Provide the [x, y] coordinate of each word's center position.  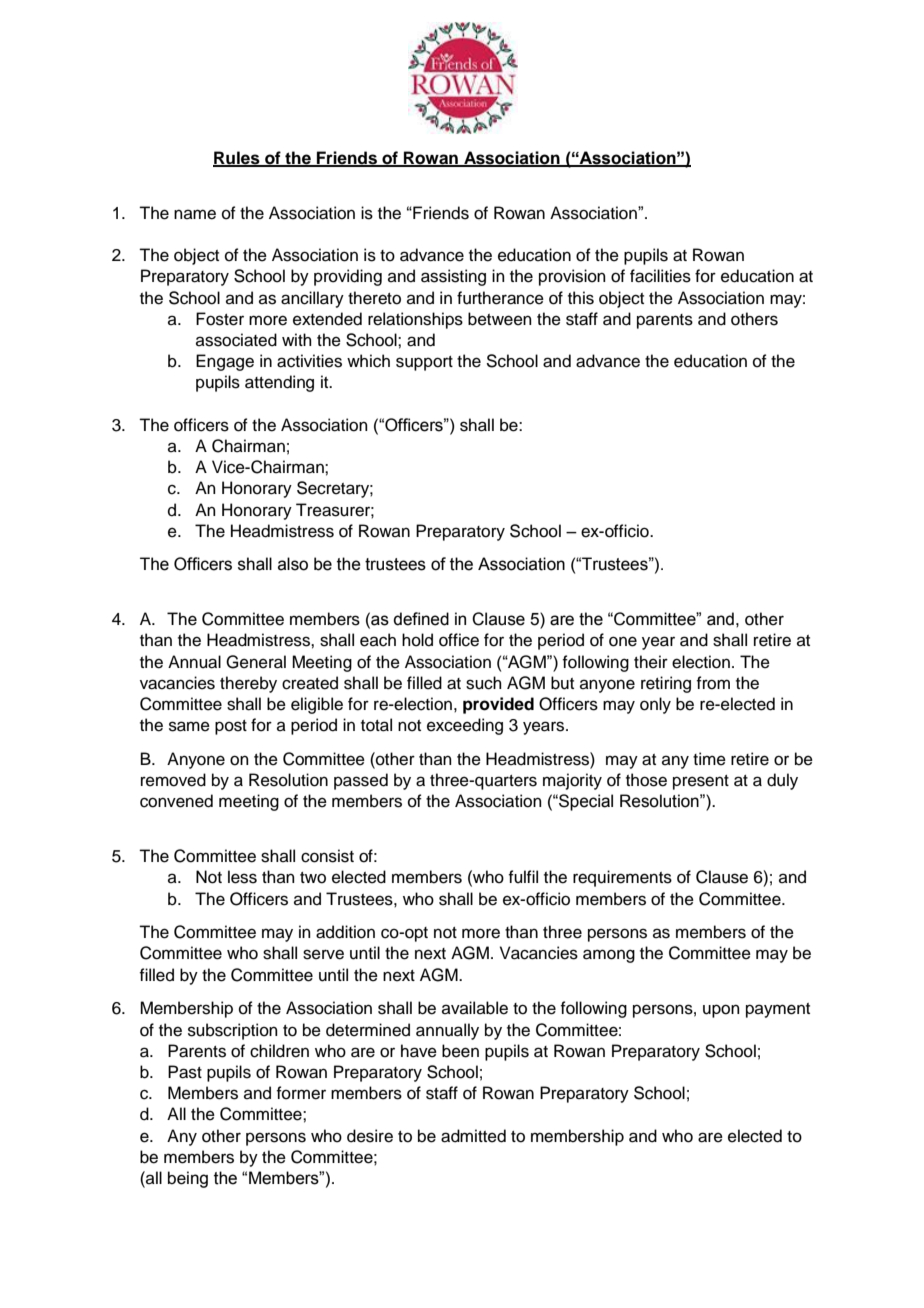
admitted [473, 1136]
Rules [237, 158]
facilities [660, 276]
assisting [453, 277]
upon [721, 1011]
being [188, 1179]
